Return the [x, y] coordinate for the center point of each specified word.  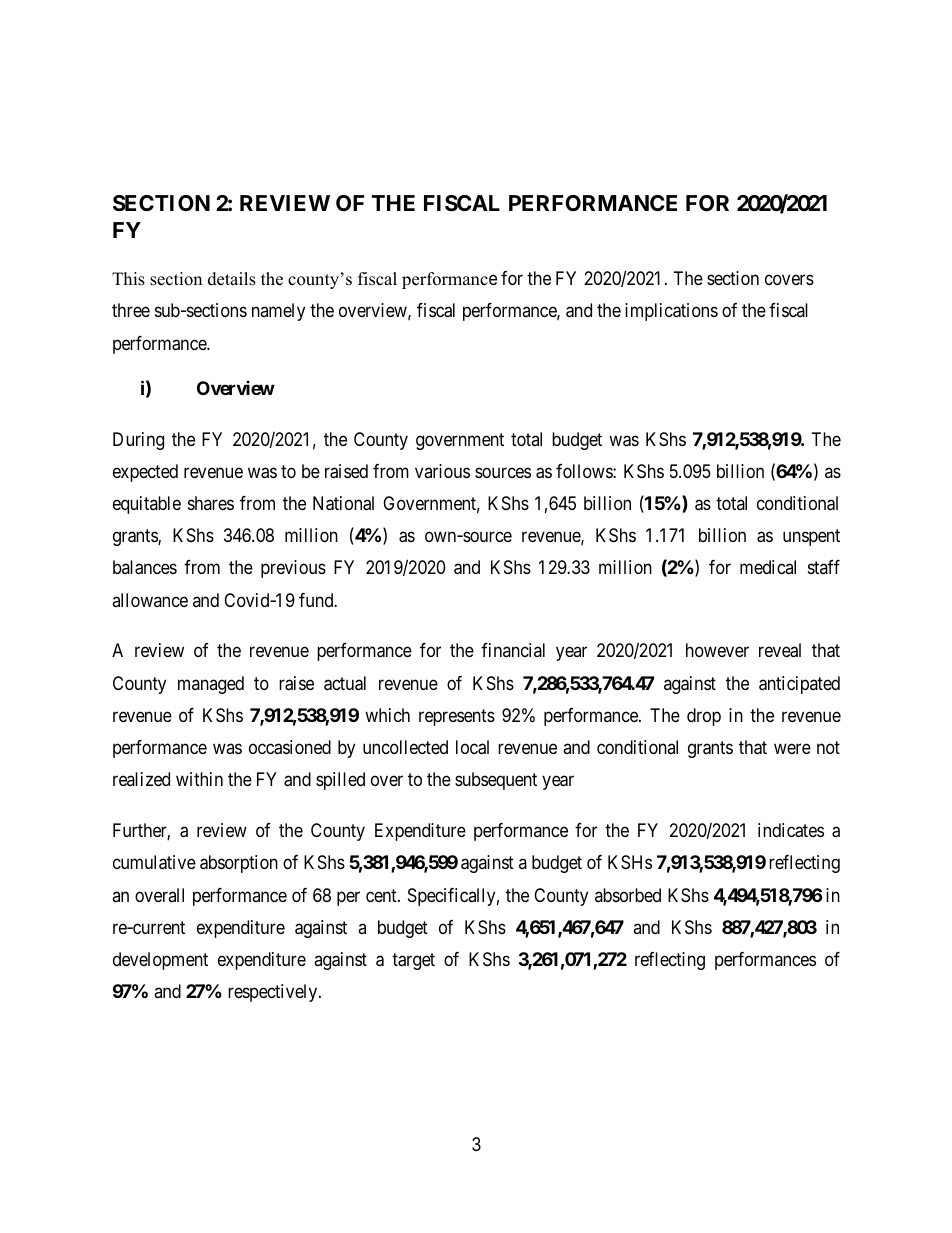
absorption [239, 864]
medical [768, 567]
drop [704, 717]
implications [671, 312]
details [232, 279]
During [138, 441]
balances [145, 567]
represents [457, 717]
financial [513, 650]
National [343, 503]
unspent [811, 537]
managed [211, 685]
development [160, 961]
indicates [791, 830]
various [442, 471]
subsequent [496, 781]
